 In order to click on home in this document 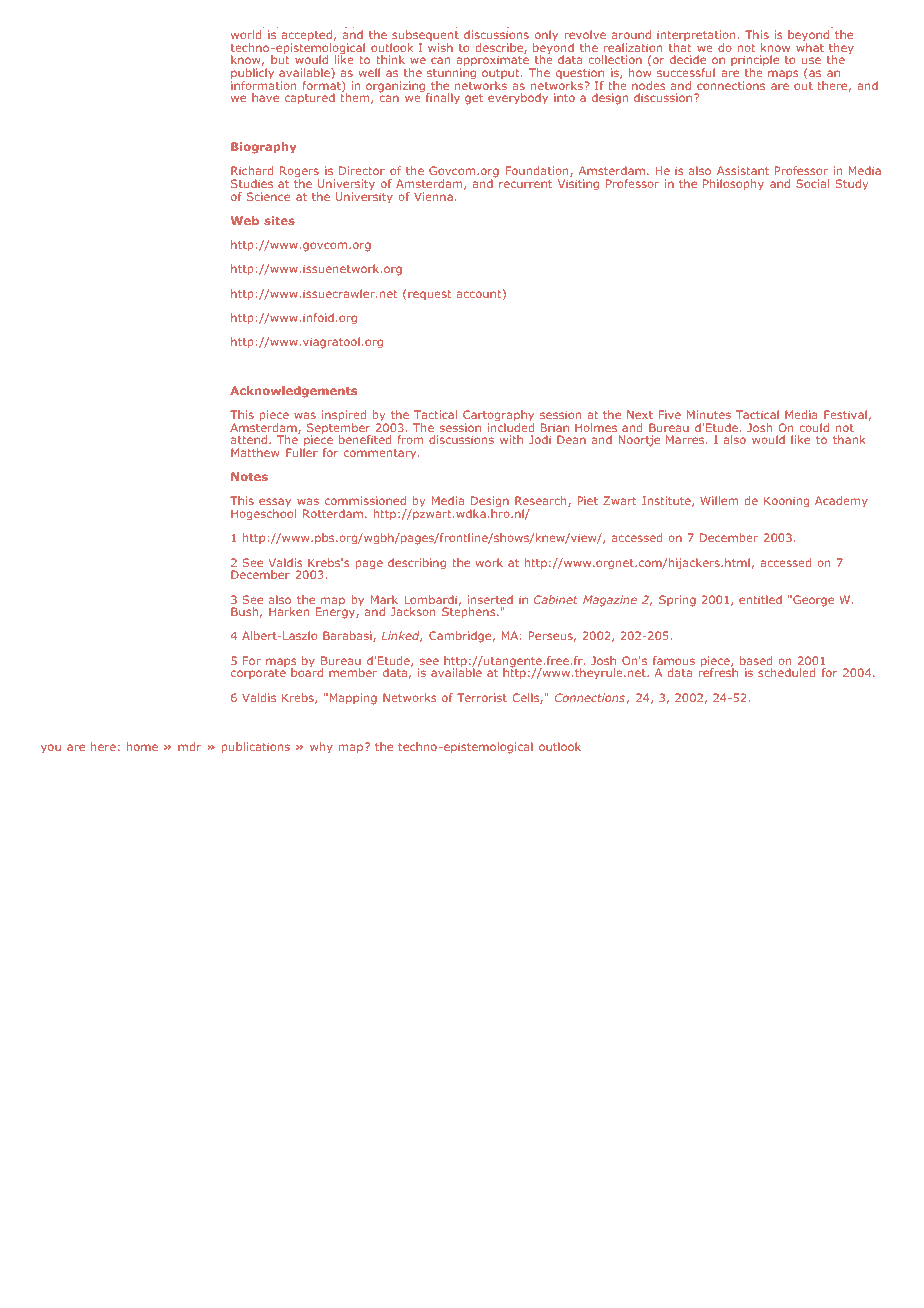, I will do `click(142, 746)`.
